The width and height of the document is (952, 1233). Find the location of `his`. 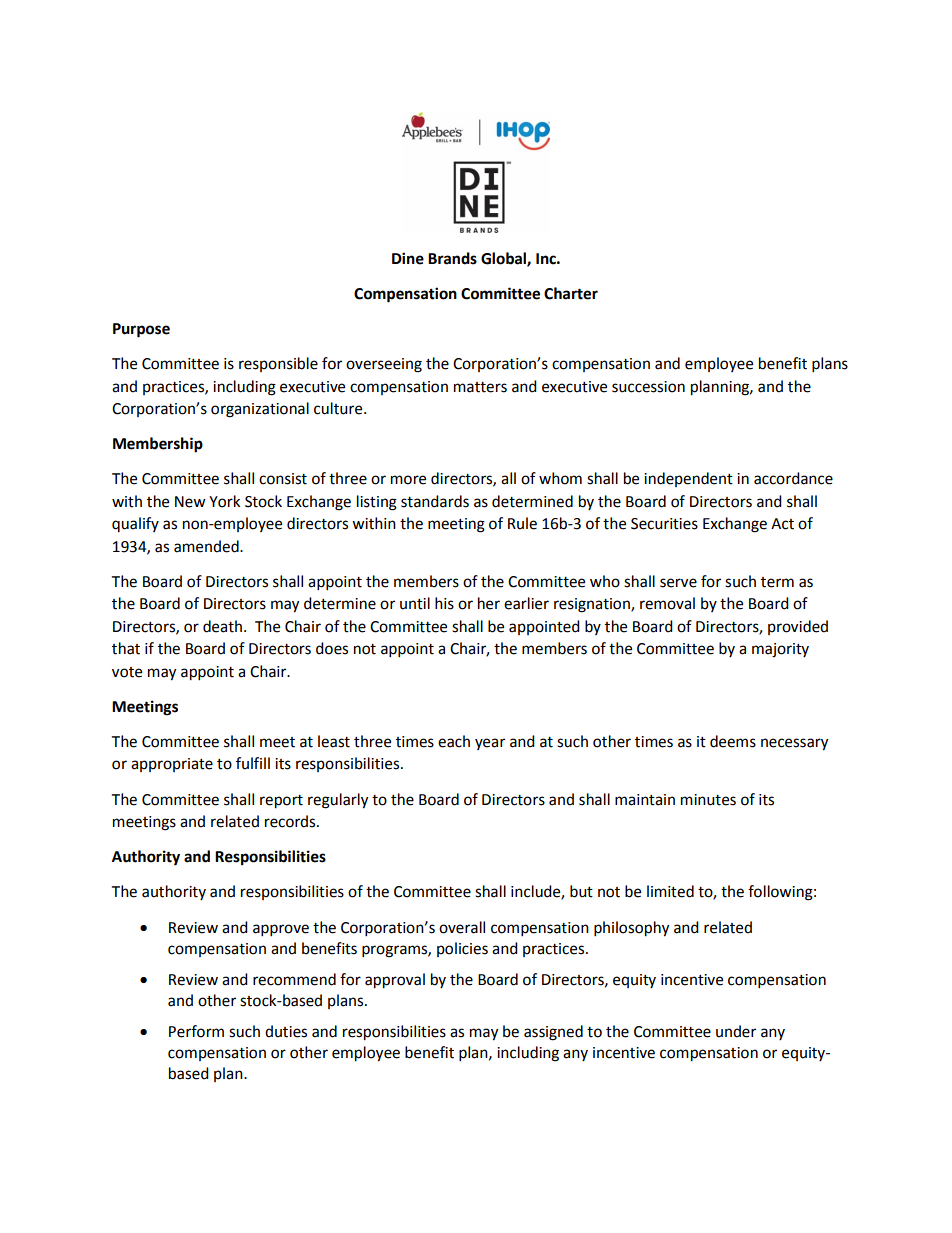

his is located at coordinates (444, 603).
